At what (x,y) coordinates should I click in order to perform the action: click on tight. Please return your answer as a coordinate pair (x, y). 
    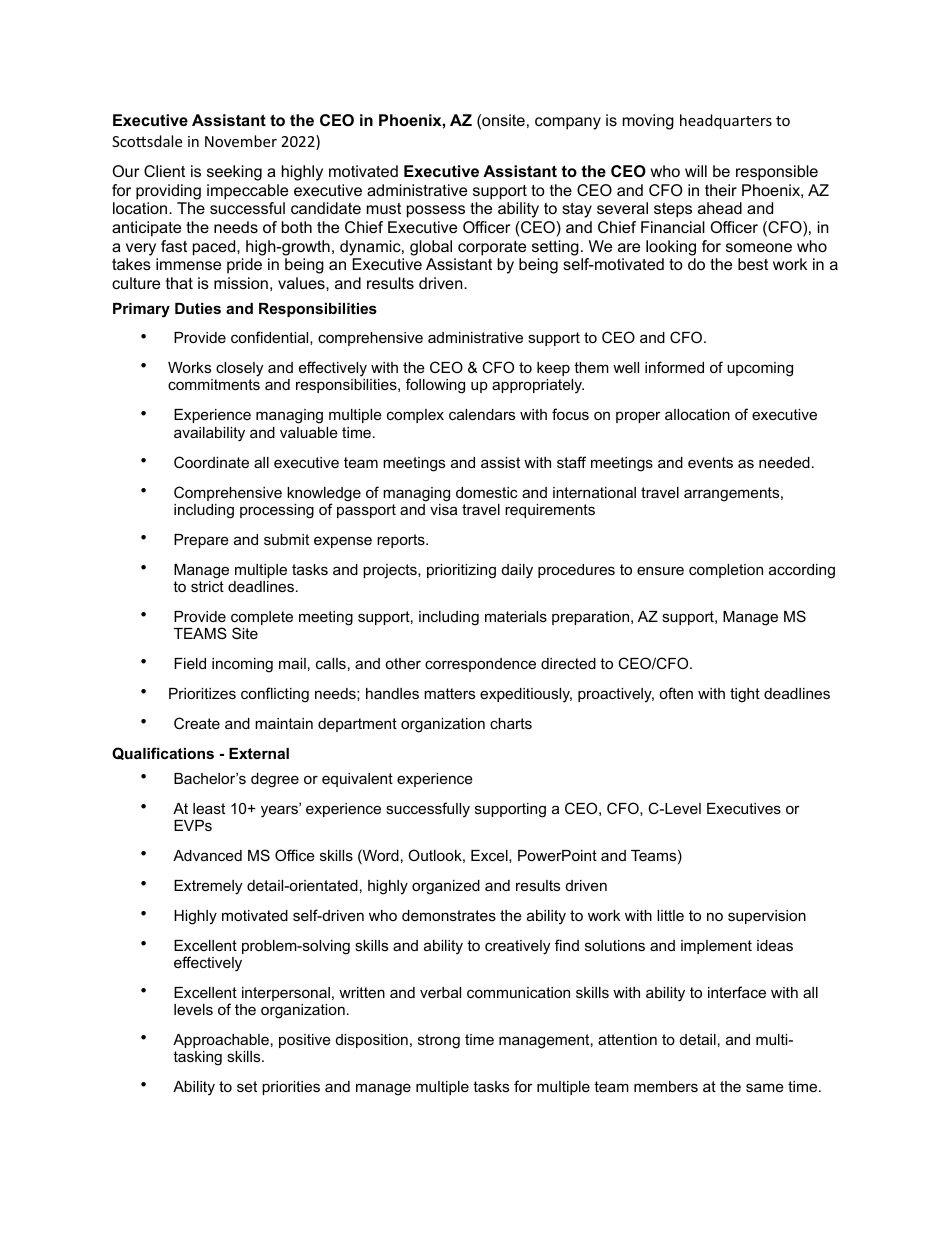
    Looking at the image, I should click on (745, 695).
